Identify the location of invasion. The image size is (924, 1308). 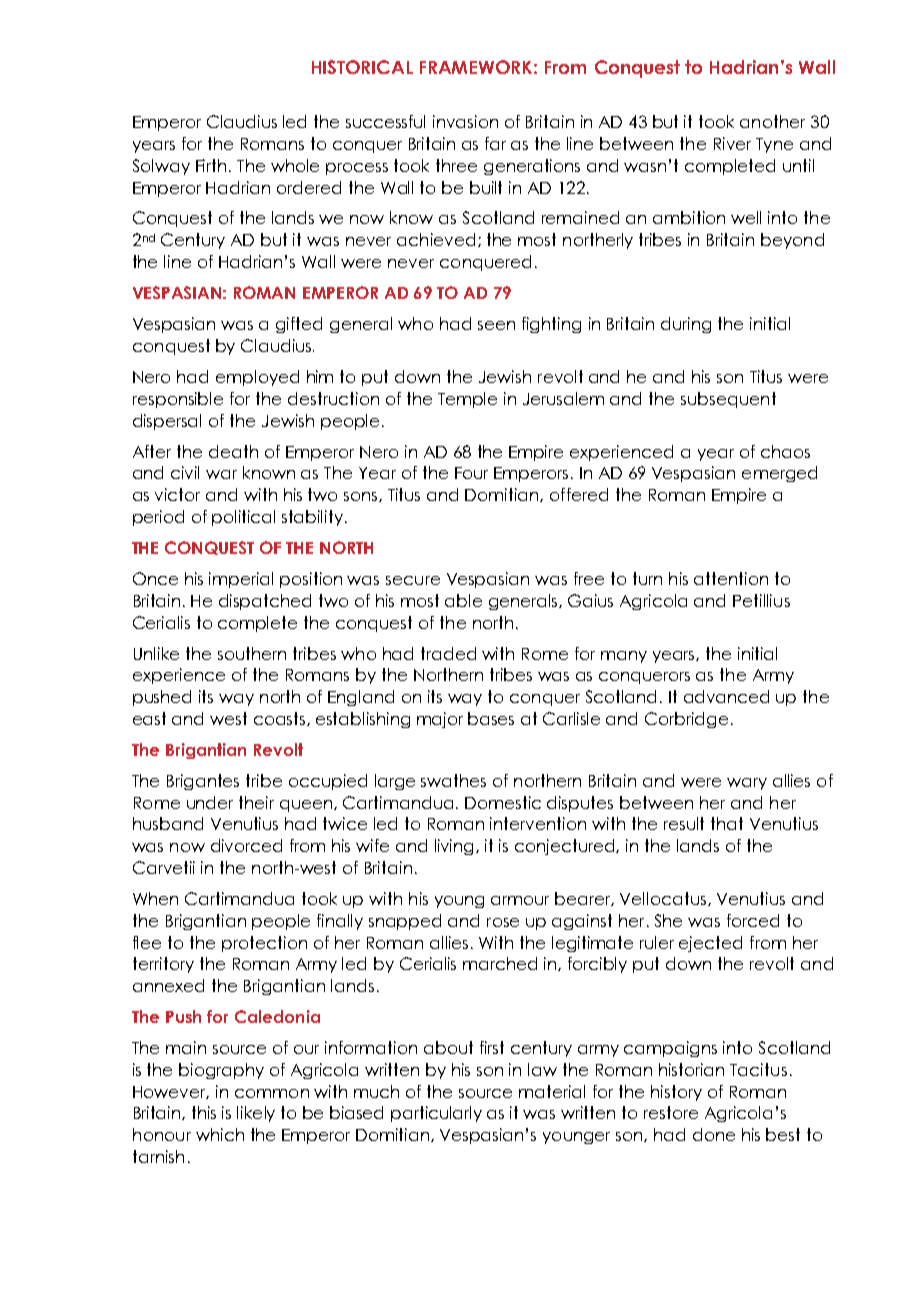
(465, 121).
